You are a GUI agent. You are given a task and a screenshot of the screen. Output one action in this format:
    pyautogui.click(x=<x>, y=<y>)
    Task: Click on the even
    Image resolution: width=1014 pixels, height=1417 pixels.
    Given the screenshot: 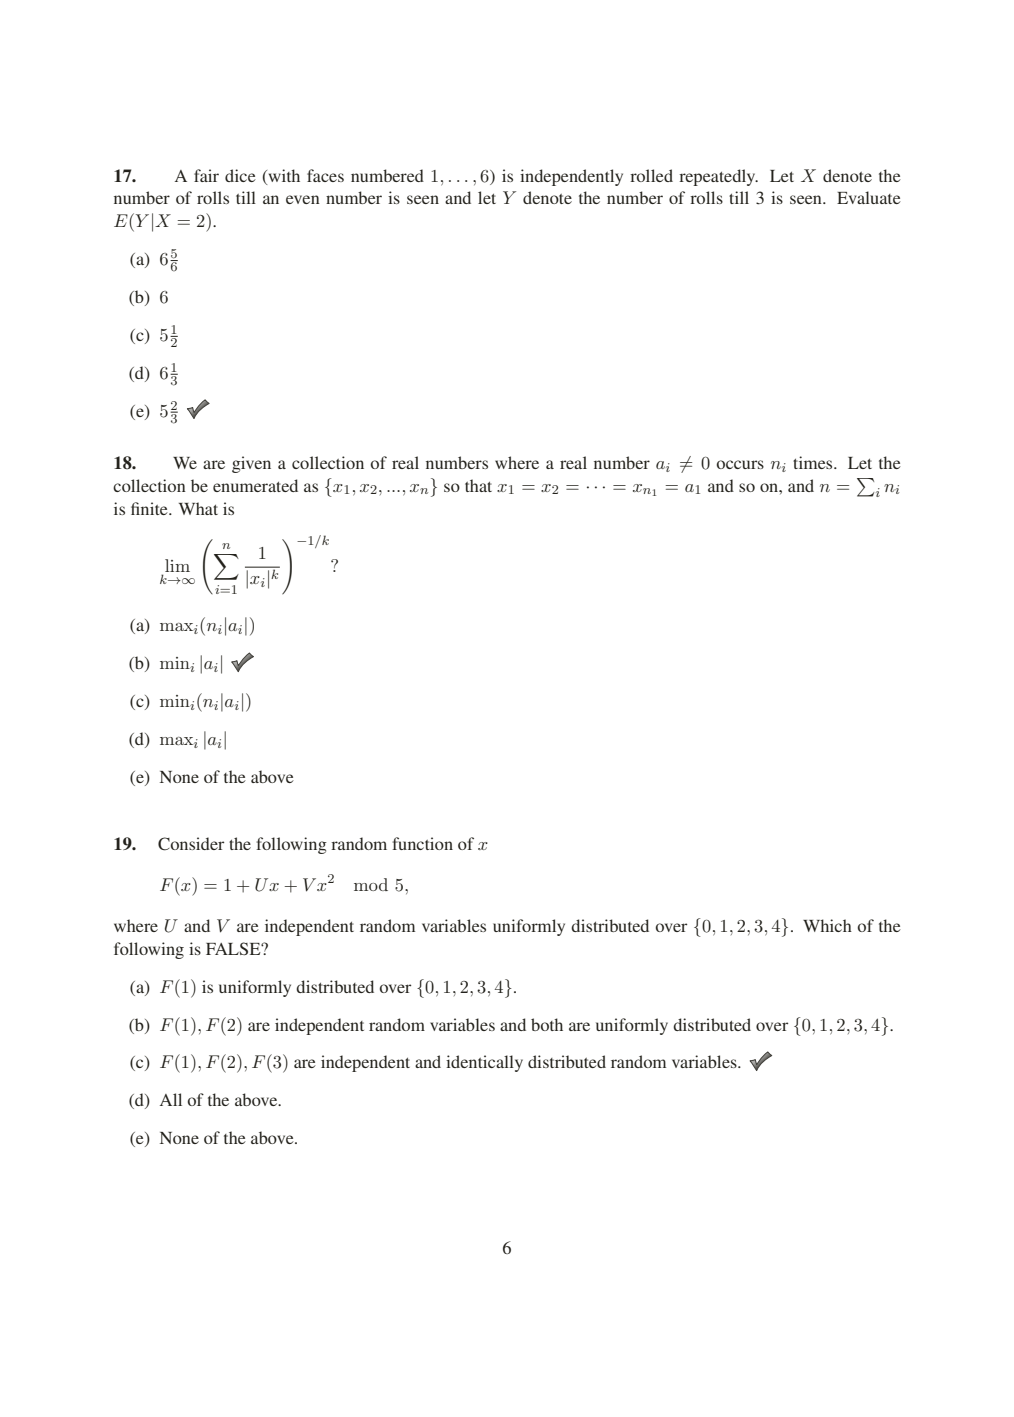 What is the action you would take?
    pyautogui.click(x=303, y=199)
